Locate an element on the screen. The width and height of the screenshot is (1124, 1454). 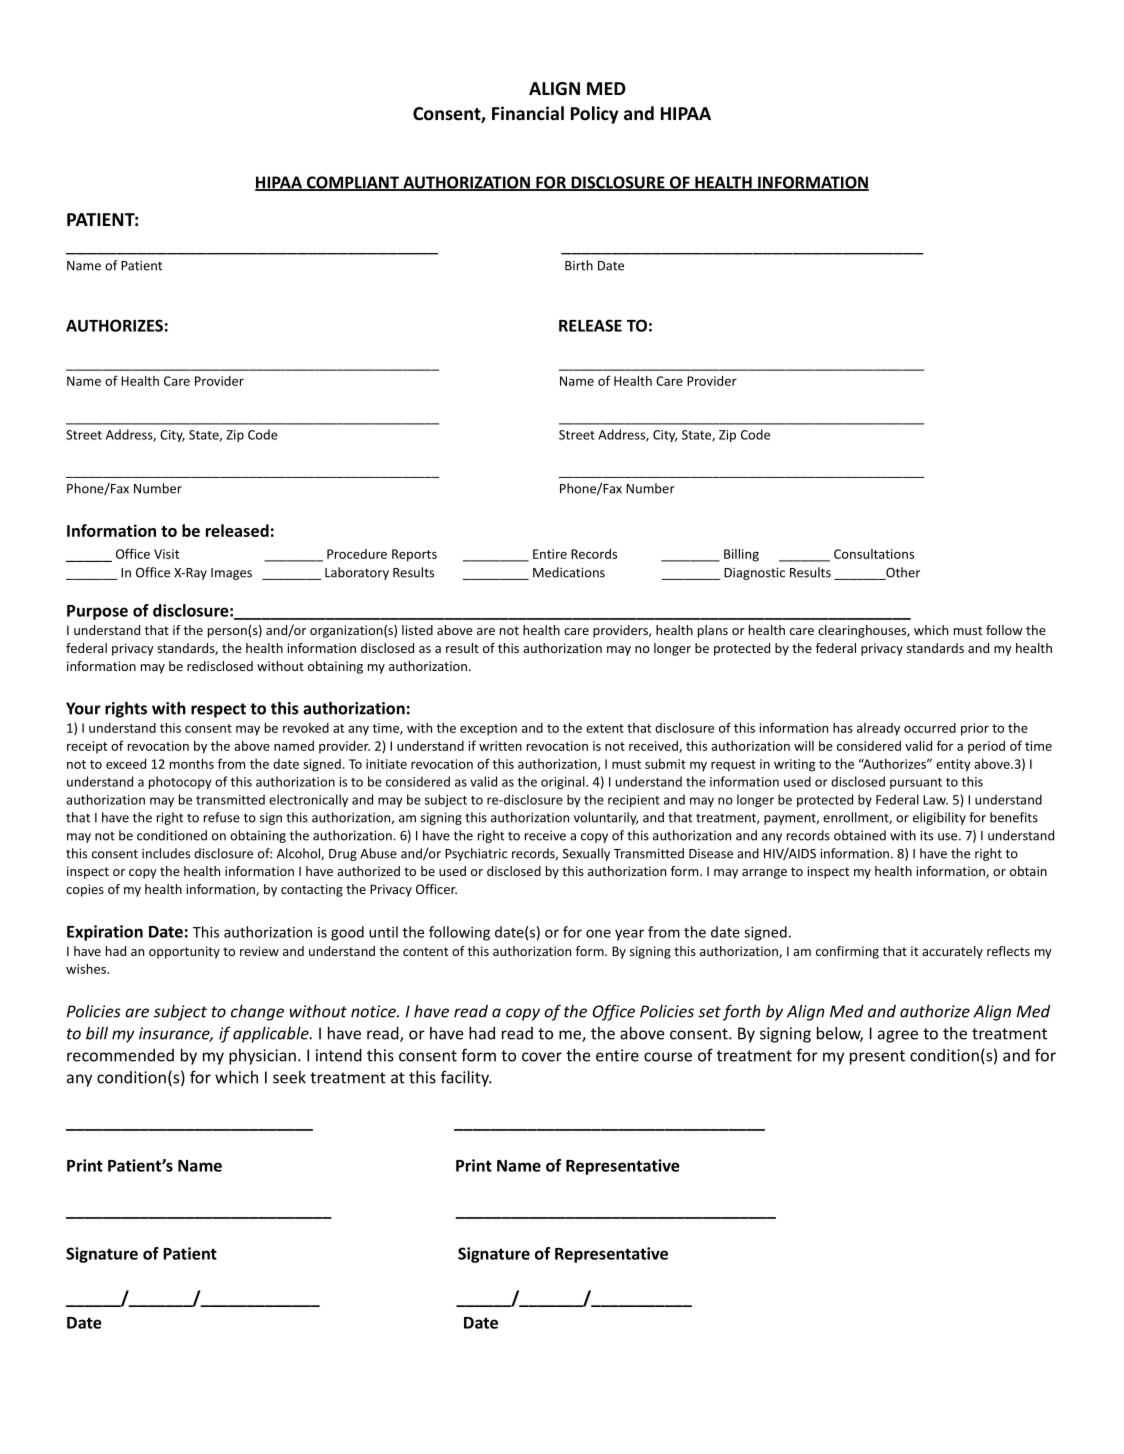
voluntarily is located at coordinates (606, 818).
